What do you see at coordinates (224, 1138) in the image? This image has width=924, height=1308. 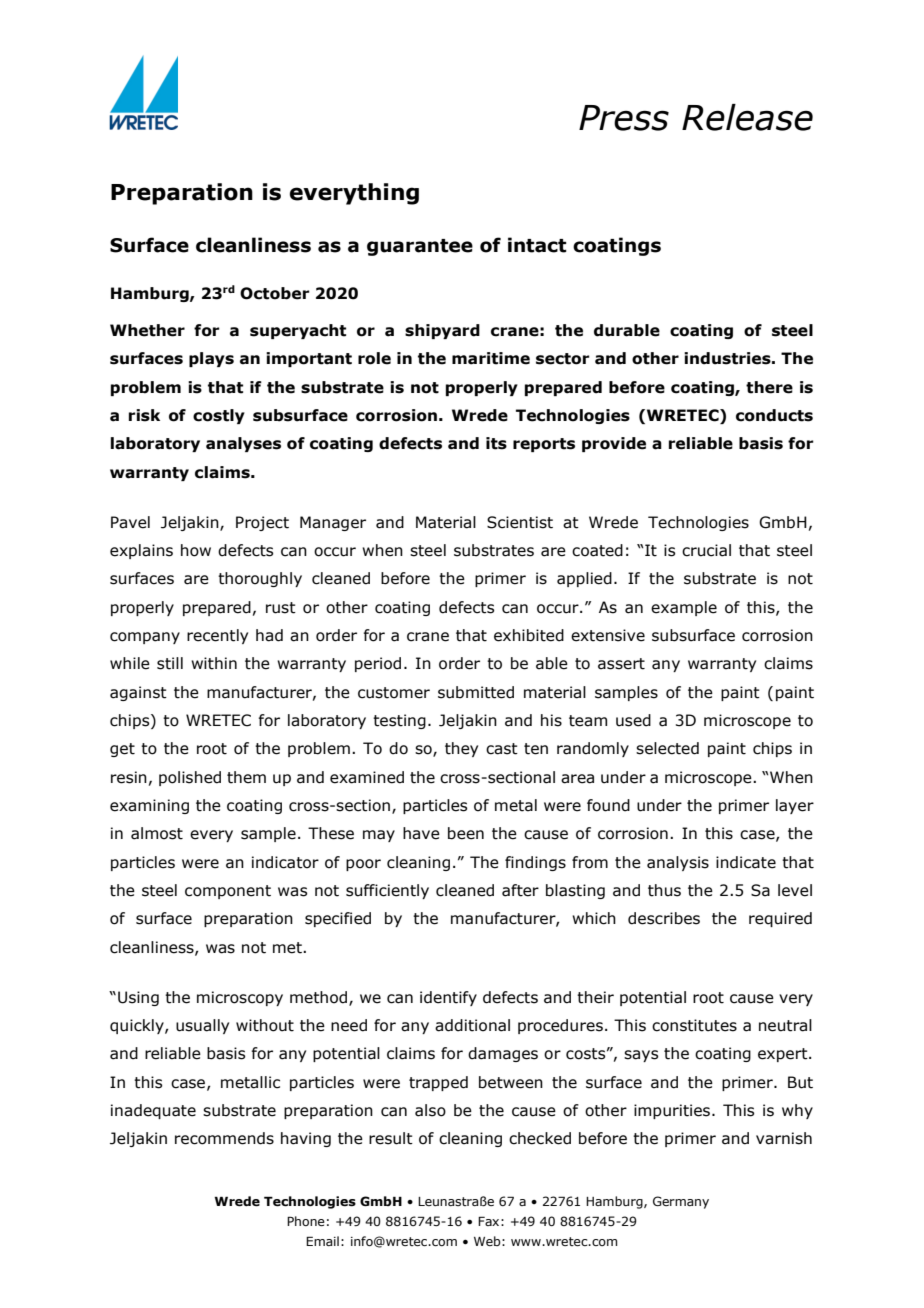 I see `recommends` at bounding box center [224, 1138].
